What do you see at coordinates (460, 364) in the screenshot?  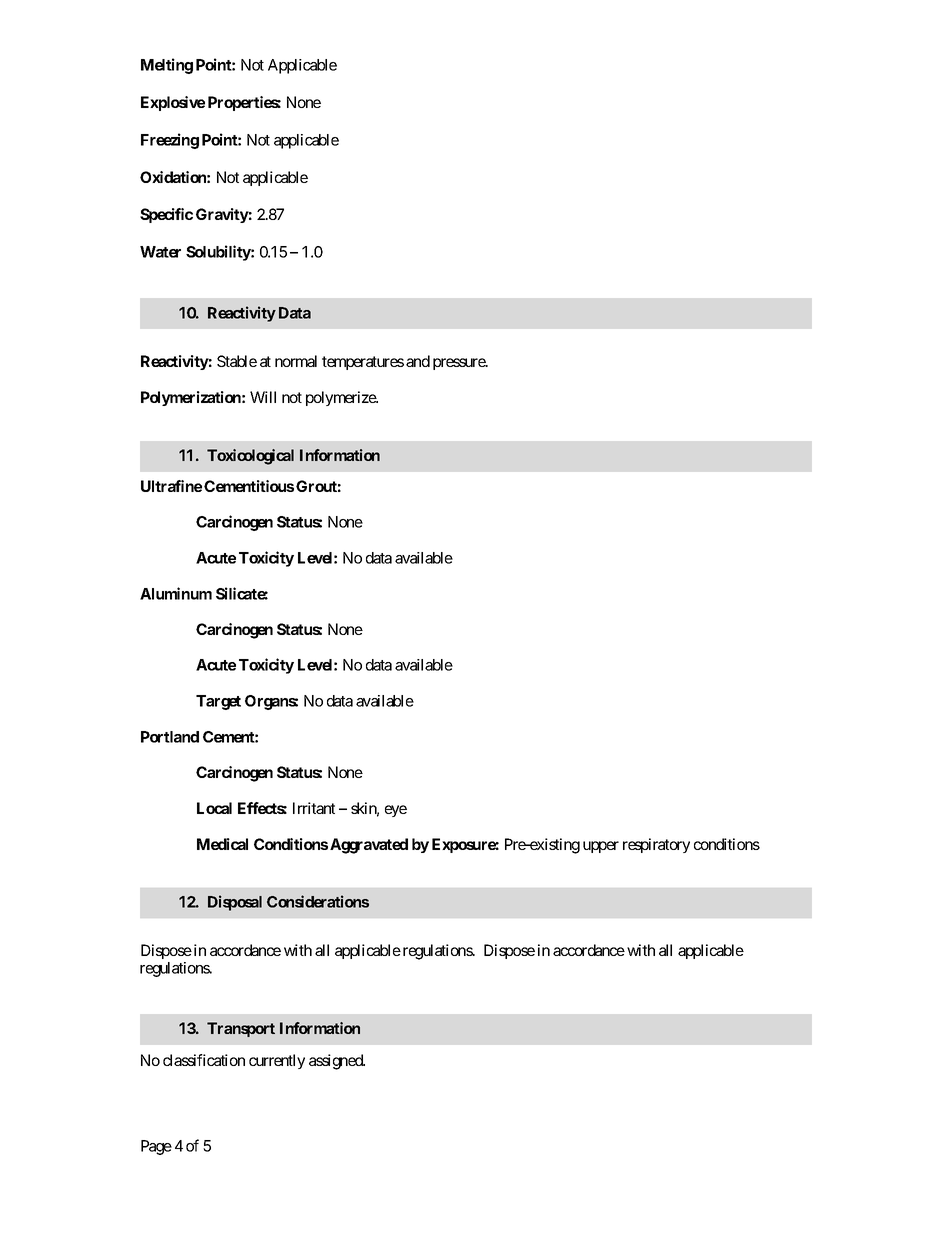 I see `pressure` at bounding box center [460, 364].
